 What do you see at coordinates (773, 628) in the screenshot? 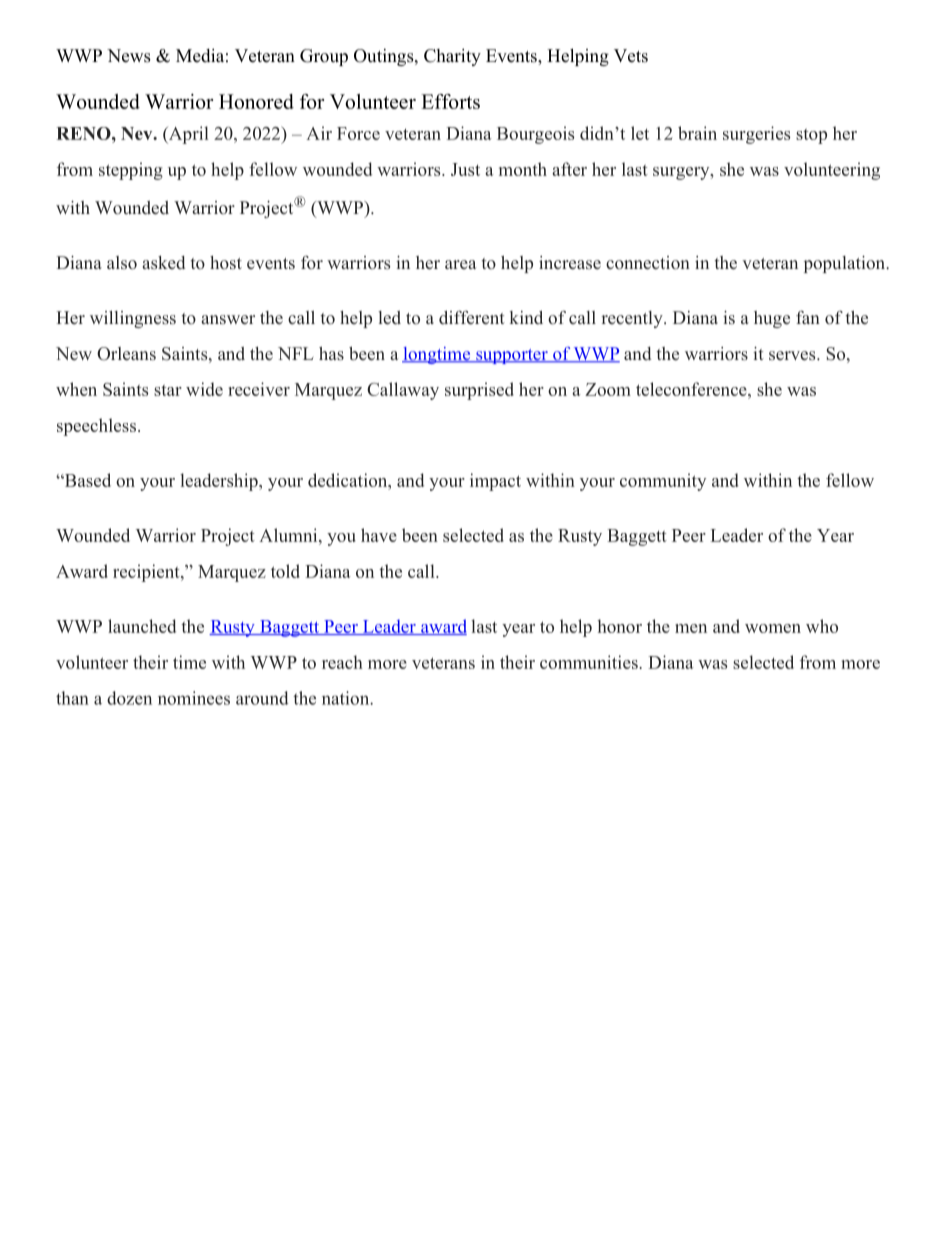
I see `women` at bounding box center [773, 628].
